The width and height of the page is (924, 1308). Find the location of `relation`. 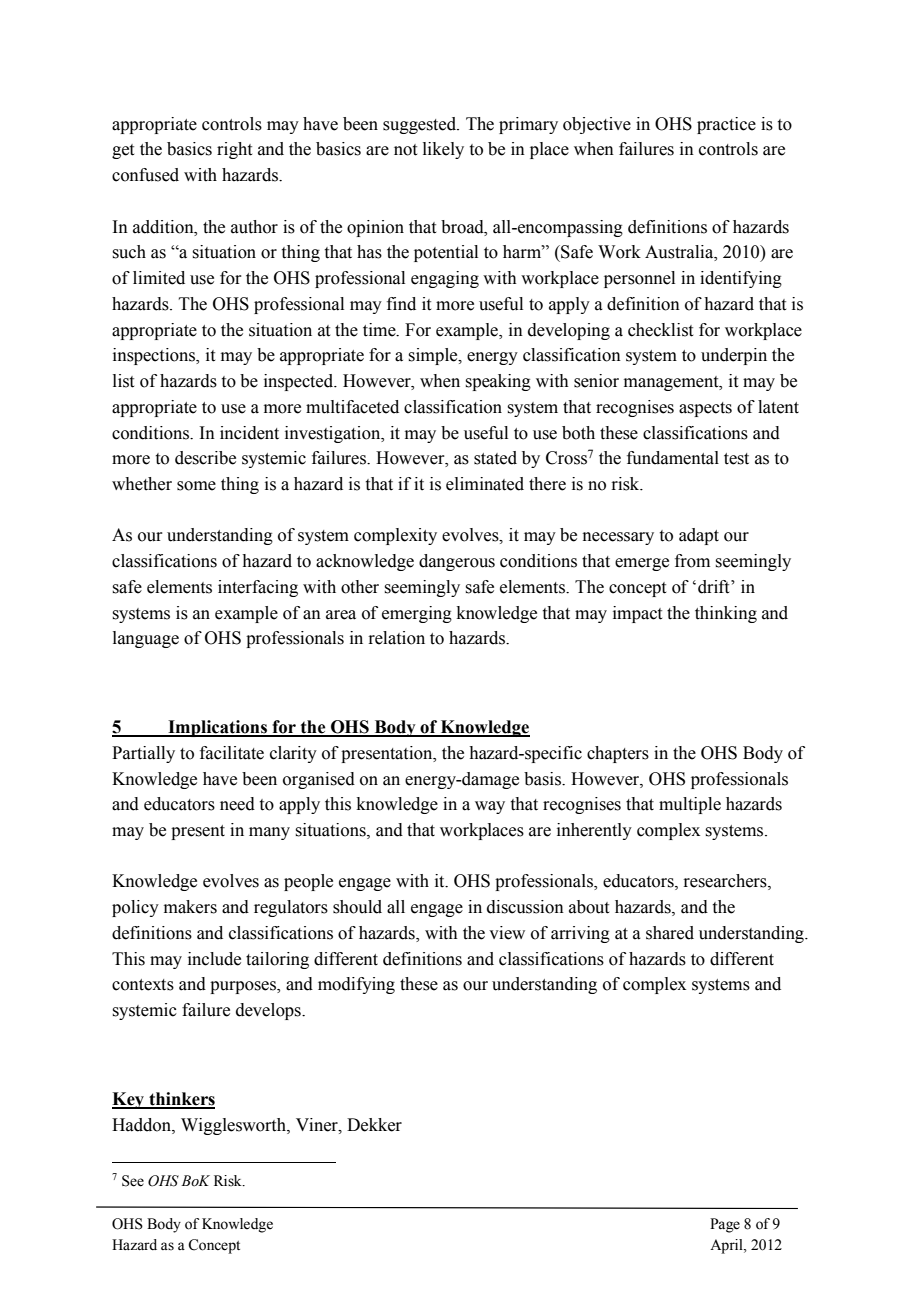

relation is located at coordinates (396, 638).
